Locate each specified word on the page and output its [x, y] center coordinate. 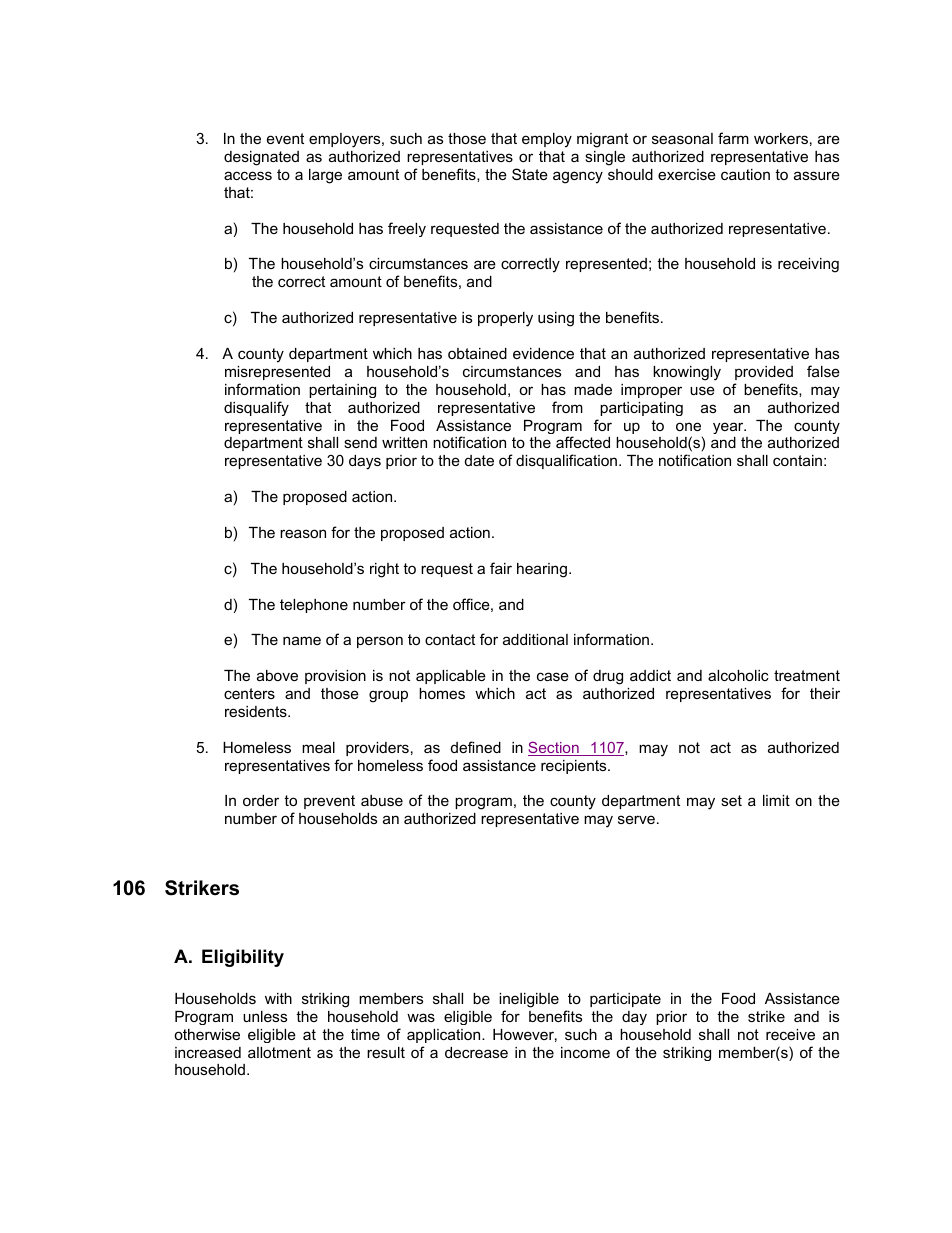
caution [745, 174]
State [530, 174]
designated [261, 158]
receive [790, 1034]
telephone [314, 606]
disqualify [256, 408]
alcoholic [738, 675]
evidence [543, 353]
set [731, 800]
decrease [476, 1052]
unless [265, 1016]
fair [501, 568]
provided [764, 373]
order [261, 800]
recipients [575, 767]
